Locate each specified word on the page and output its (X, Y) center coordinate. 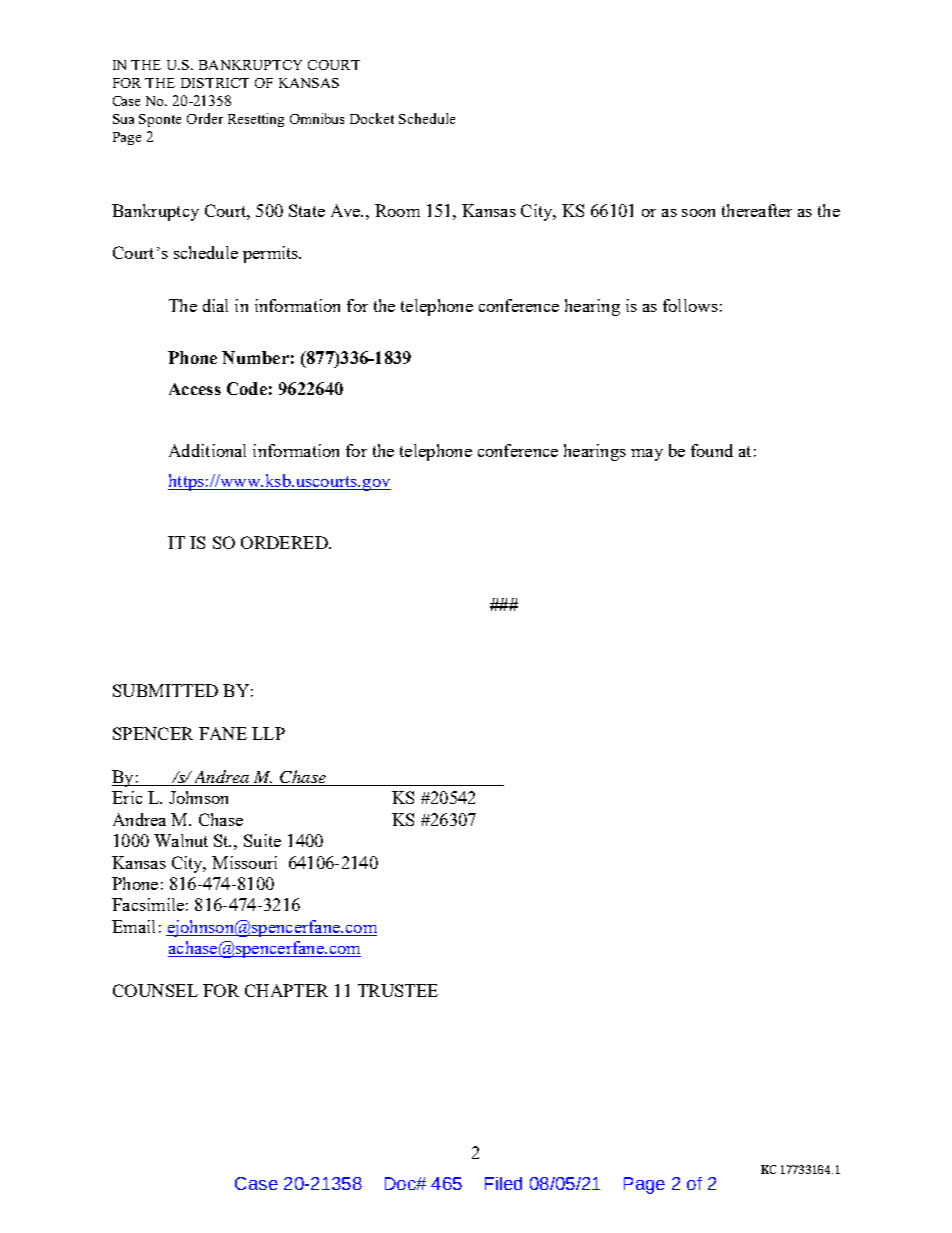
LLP (268, 733)
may (647, 455)
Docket (372, 118)
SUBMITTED (165, 690)
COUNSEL (155, 990)
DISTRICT (215, 83)
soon (698, 213)
